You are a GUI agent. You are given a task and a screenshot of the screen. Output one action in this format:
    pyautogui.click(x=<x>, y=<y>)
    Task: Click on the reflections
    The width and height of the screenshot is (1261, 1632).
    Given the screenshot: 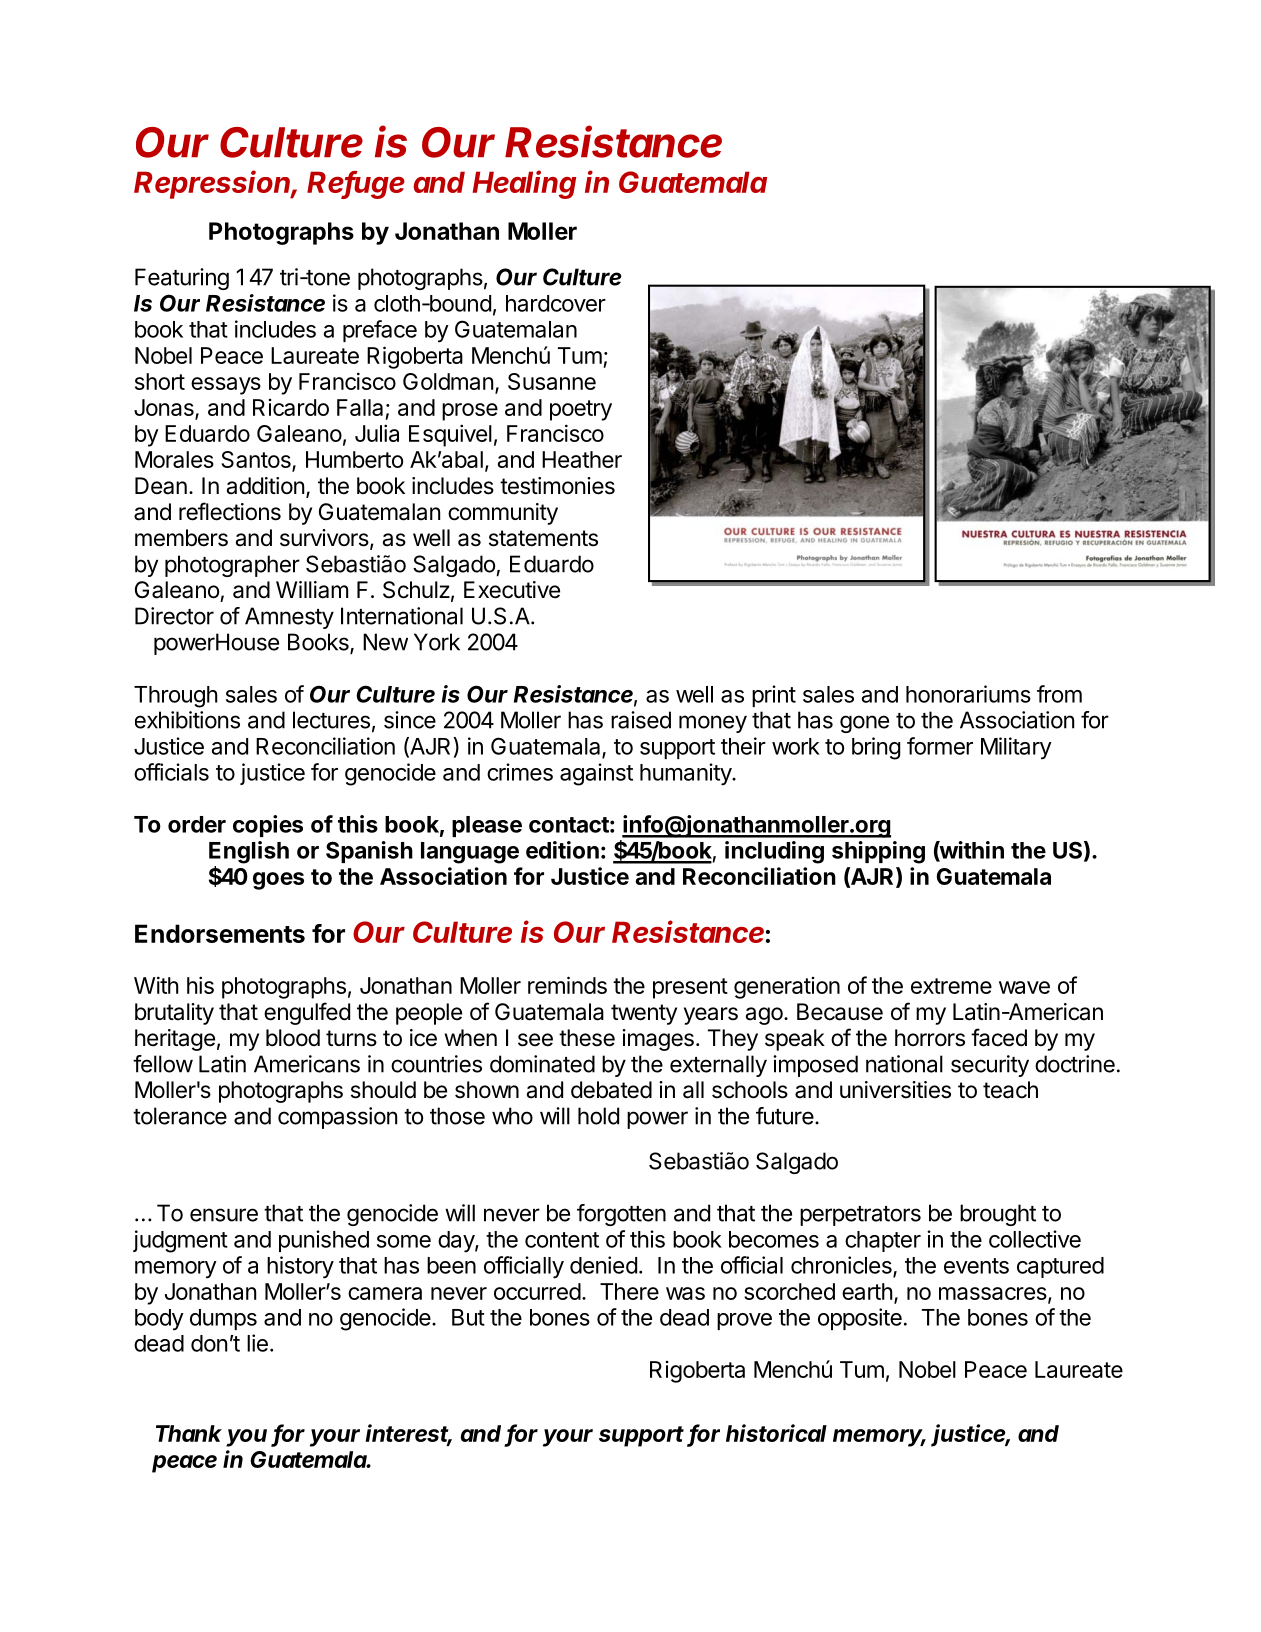 What is the action you would take?
    pyautogui.click(x=230, y=511)
